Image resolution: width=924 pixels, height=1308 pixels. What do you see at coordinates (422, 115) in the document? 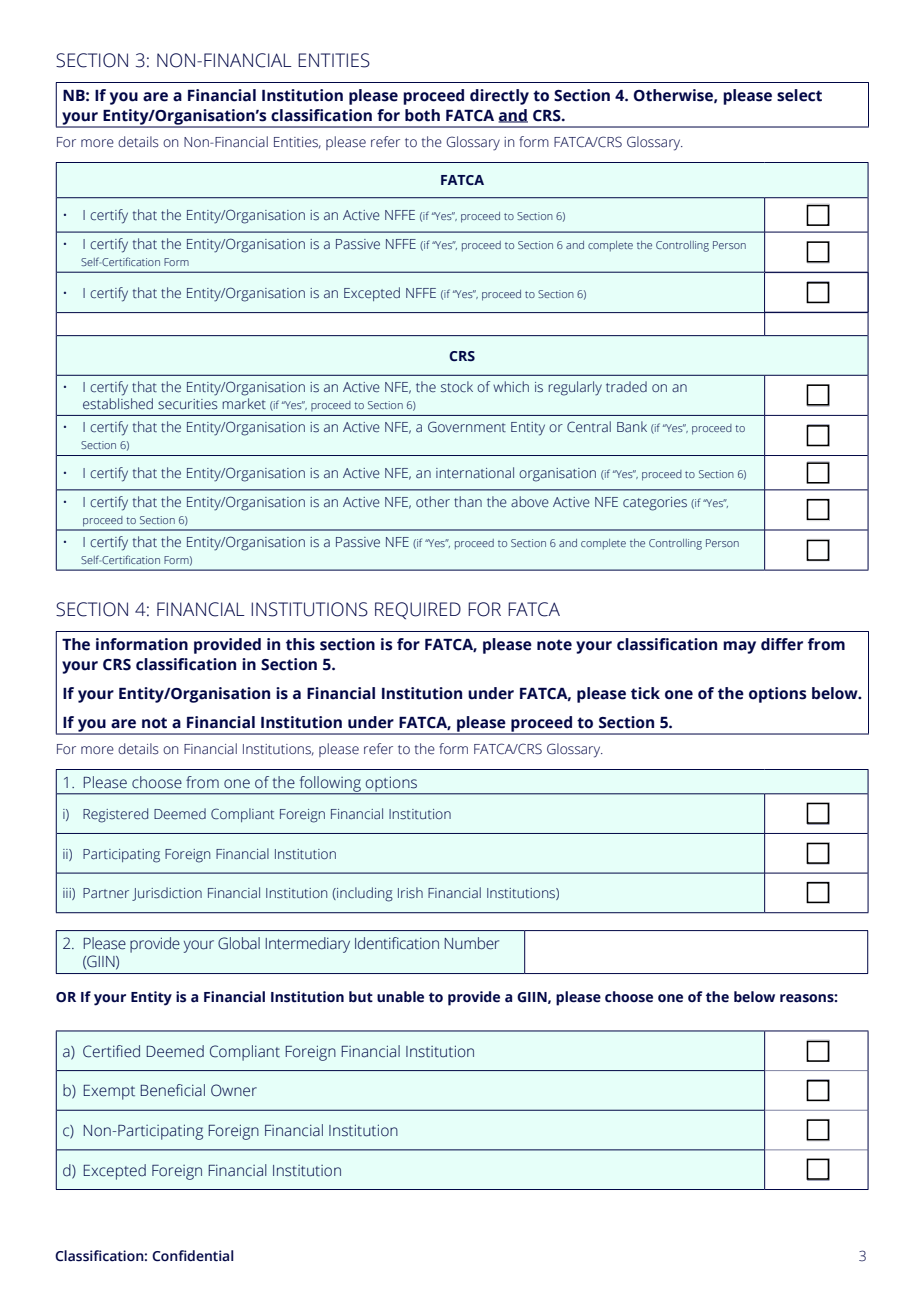
I see `both` at bounding box center [422, 115].
